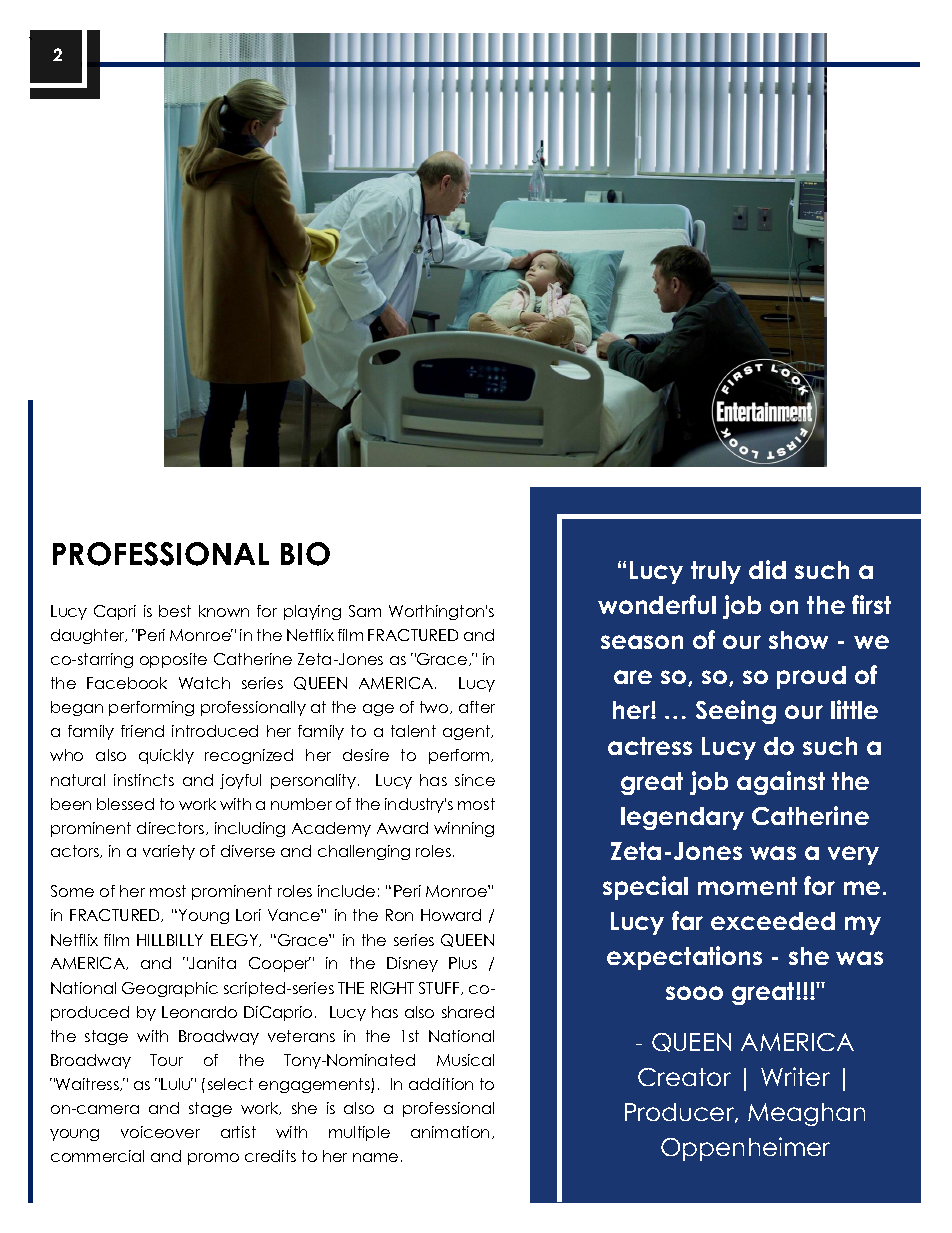 The image size is (952, 1233). I want to click on friend, so click(142, 731).
